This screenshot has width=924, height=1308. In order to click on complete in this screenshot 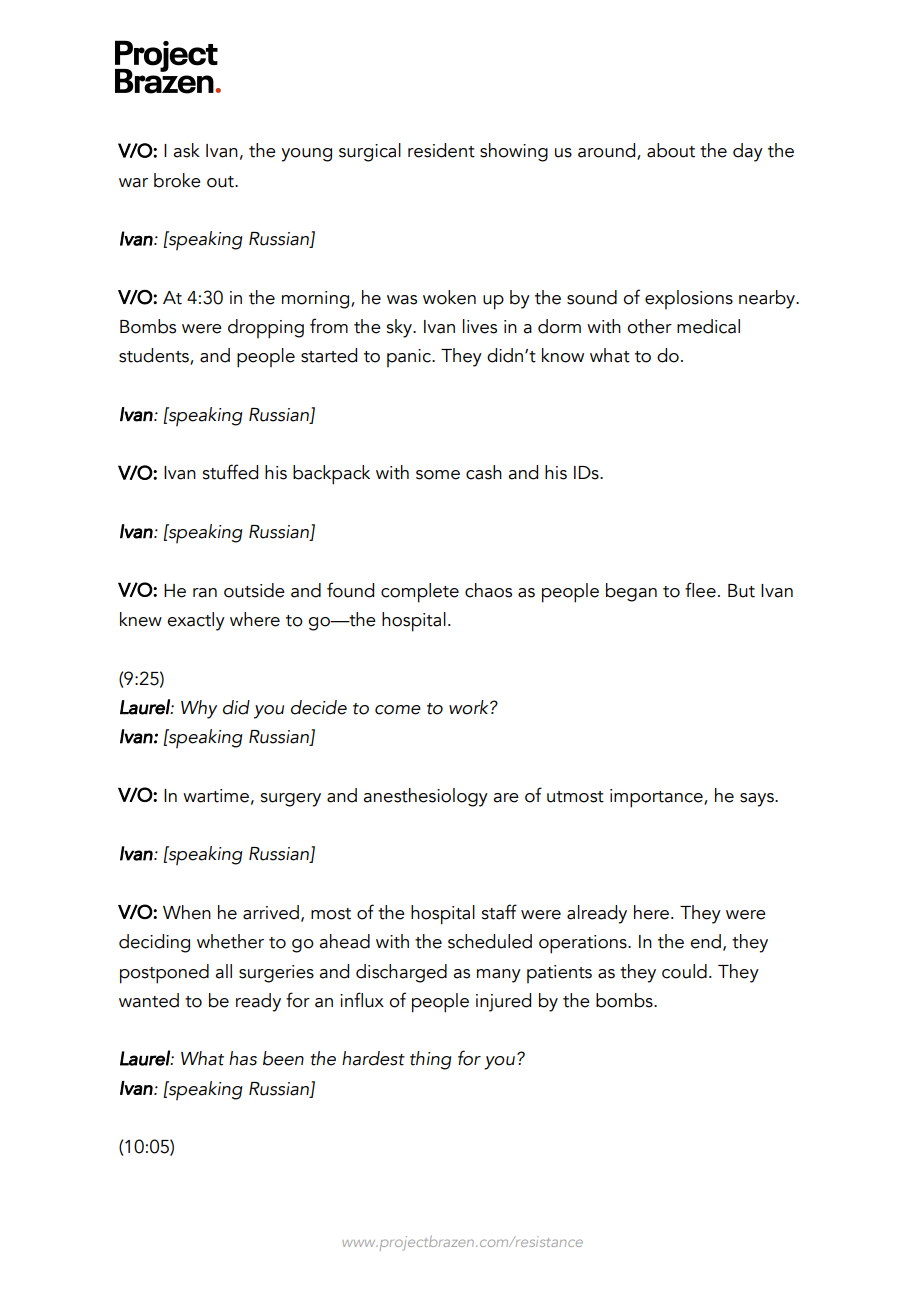, I will do `click(420, 593)`.
